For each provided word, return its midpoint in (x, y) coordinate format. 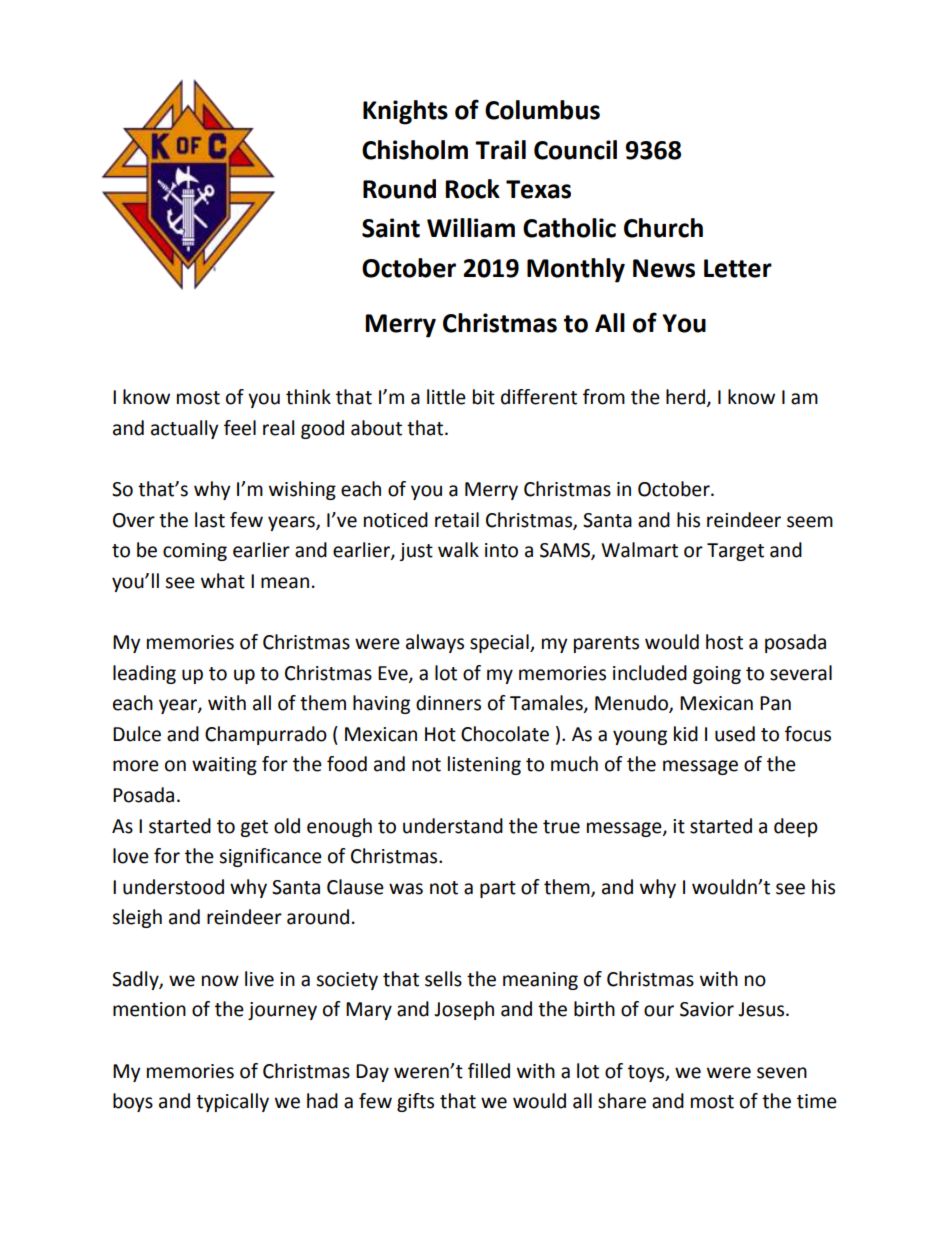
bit (484, 397)
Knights (405, 112)
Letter (738, 268)
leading (144, 674)
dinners (448, 703)
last (210, 520)
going (717, 675)
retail (457, 520)
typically (232, 1102)
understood (173, 887)
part (498, 889)
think (308, 397)
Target (735, 552)
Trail (500, 150)
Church (663, 228)
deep (796, 827)
